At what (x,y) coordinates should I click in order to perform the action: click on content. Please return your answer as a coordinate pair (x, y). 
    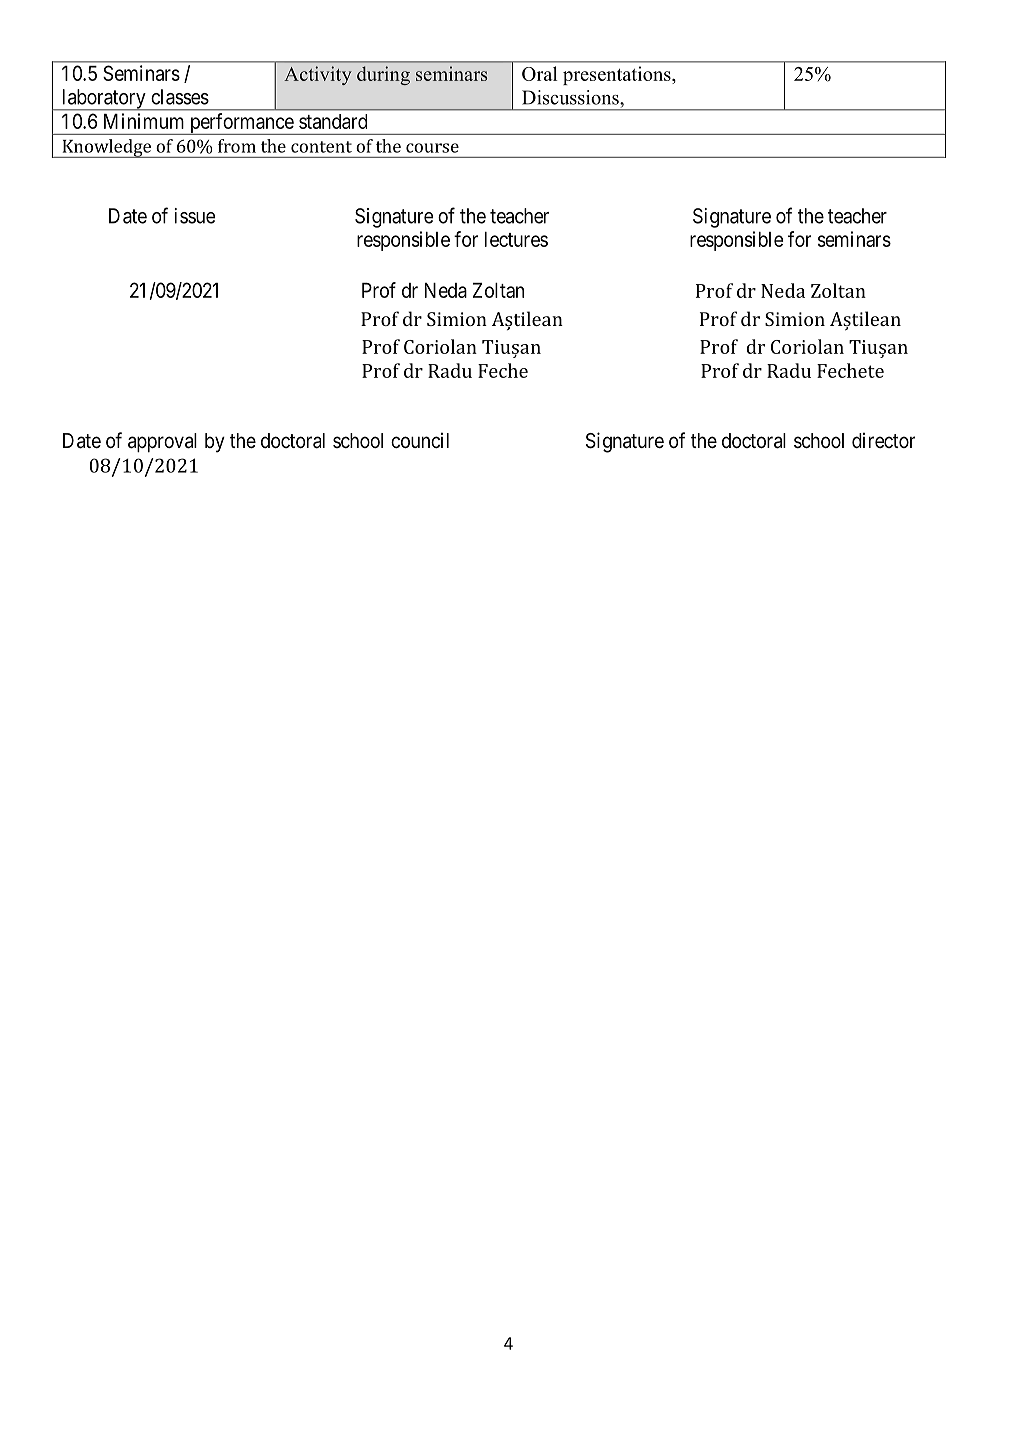
    Looking at the image, I should click on (321, 147).
